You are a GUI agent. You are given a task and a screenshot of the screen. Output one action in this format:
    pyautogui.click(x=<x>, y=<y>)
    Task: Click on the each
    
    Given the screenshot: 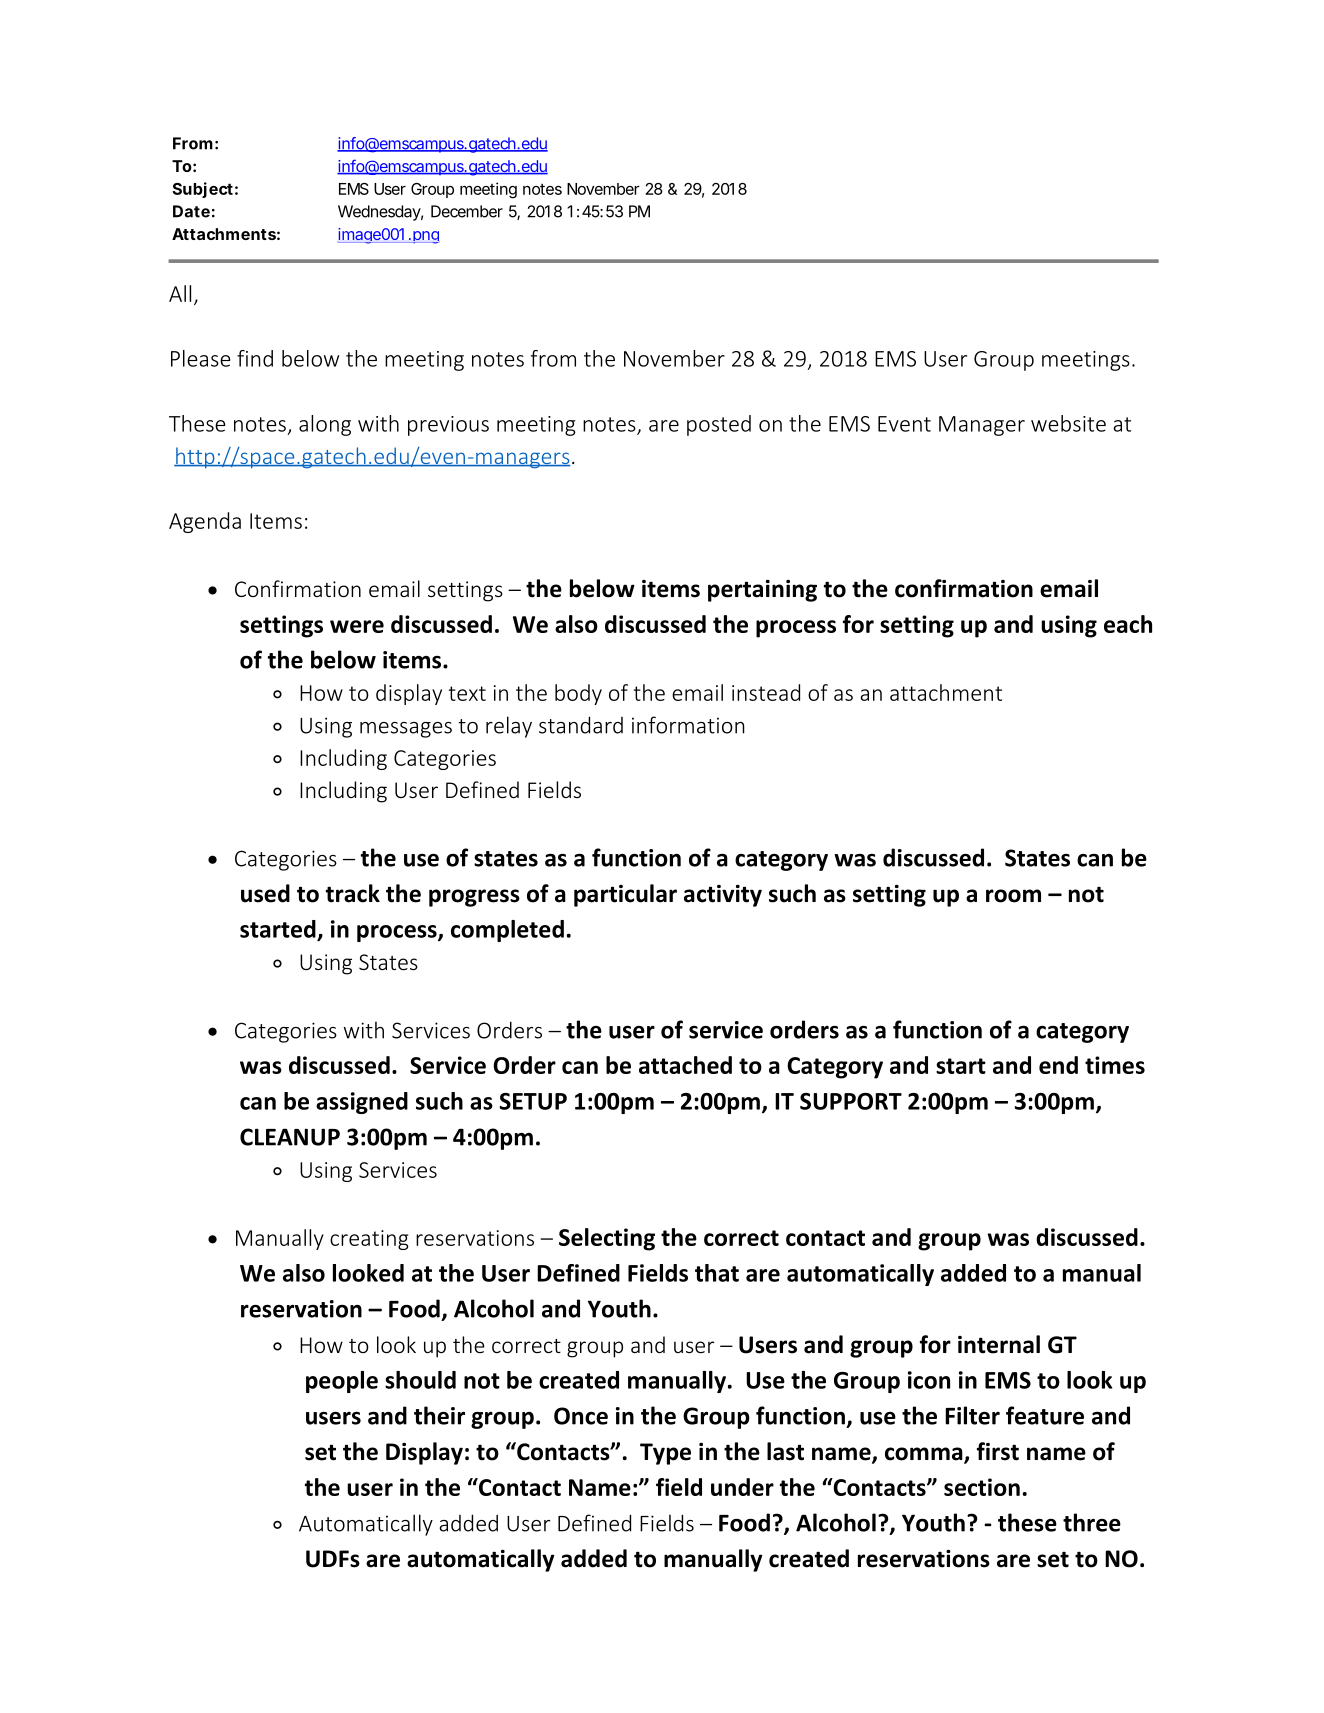 What is the action you would take?
    pyautogui.click(x=1128, y=624)
